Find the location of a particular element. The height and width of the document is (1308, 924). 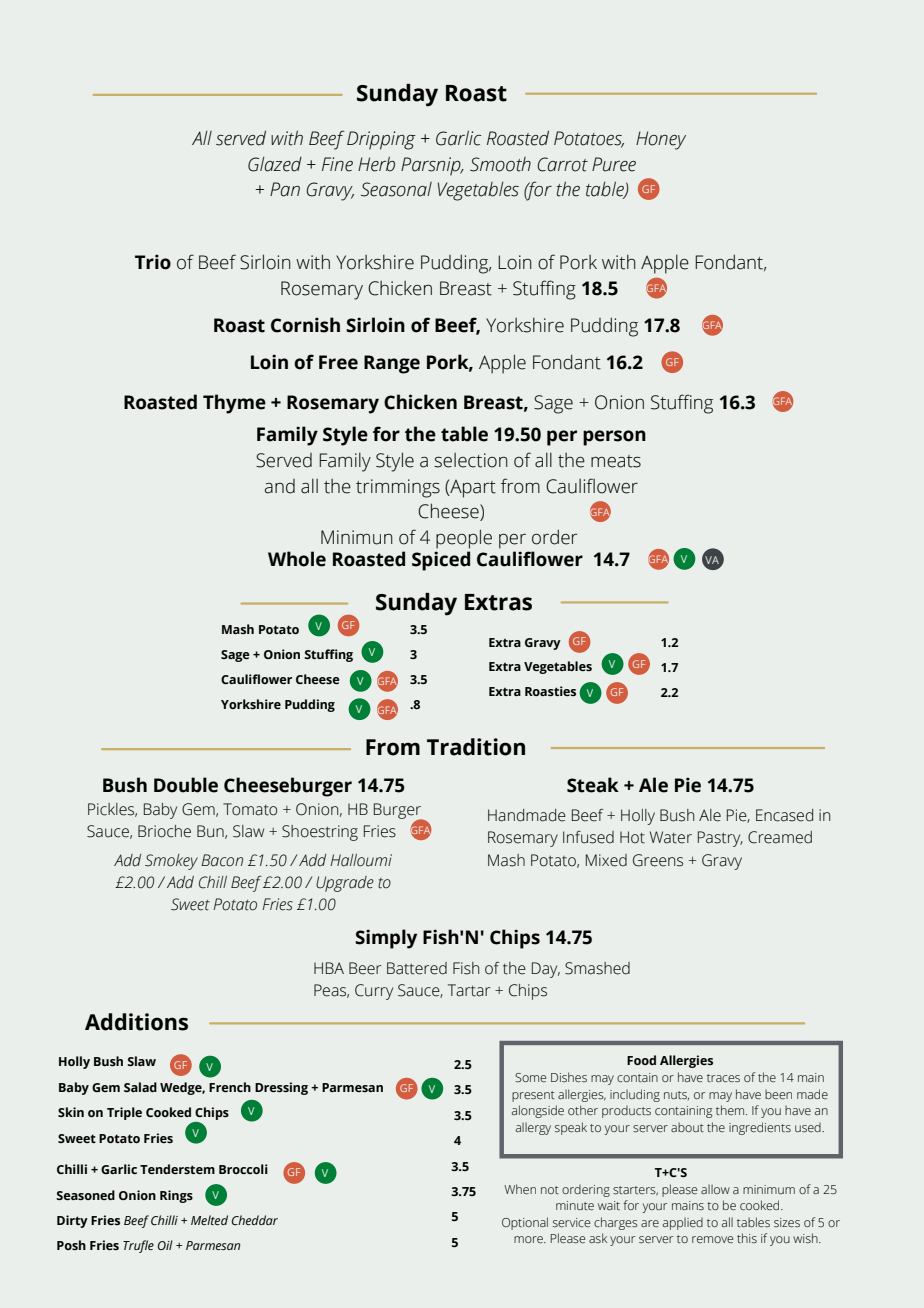

Tartar is located at coordinates (469, 990).
